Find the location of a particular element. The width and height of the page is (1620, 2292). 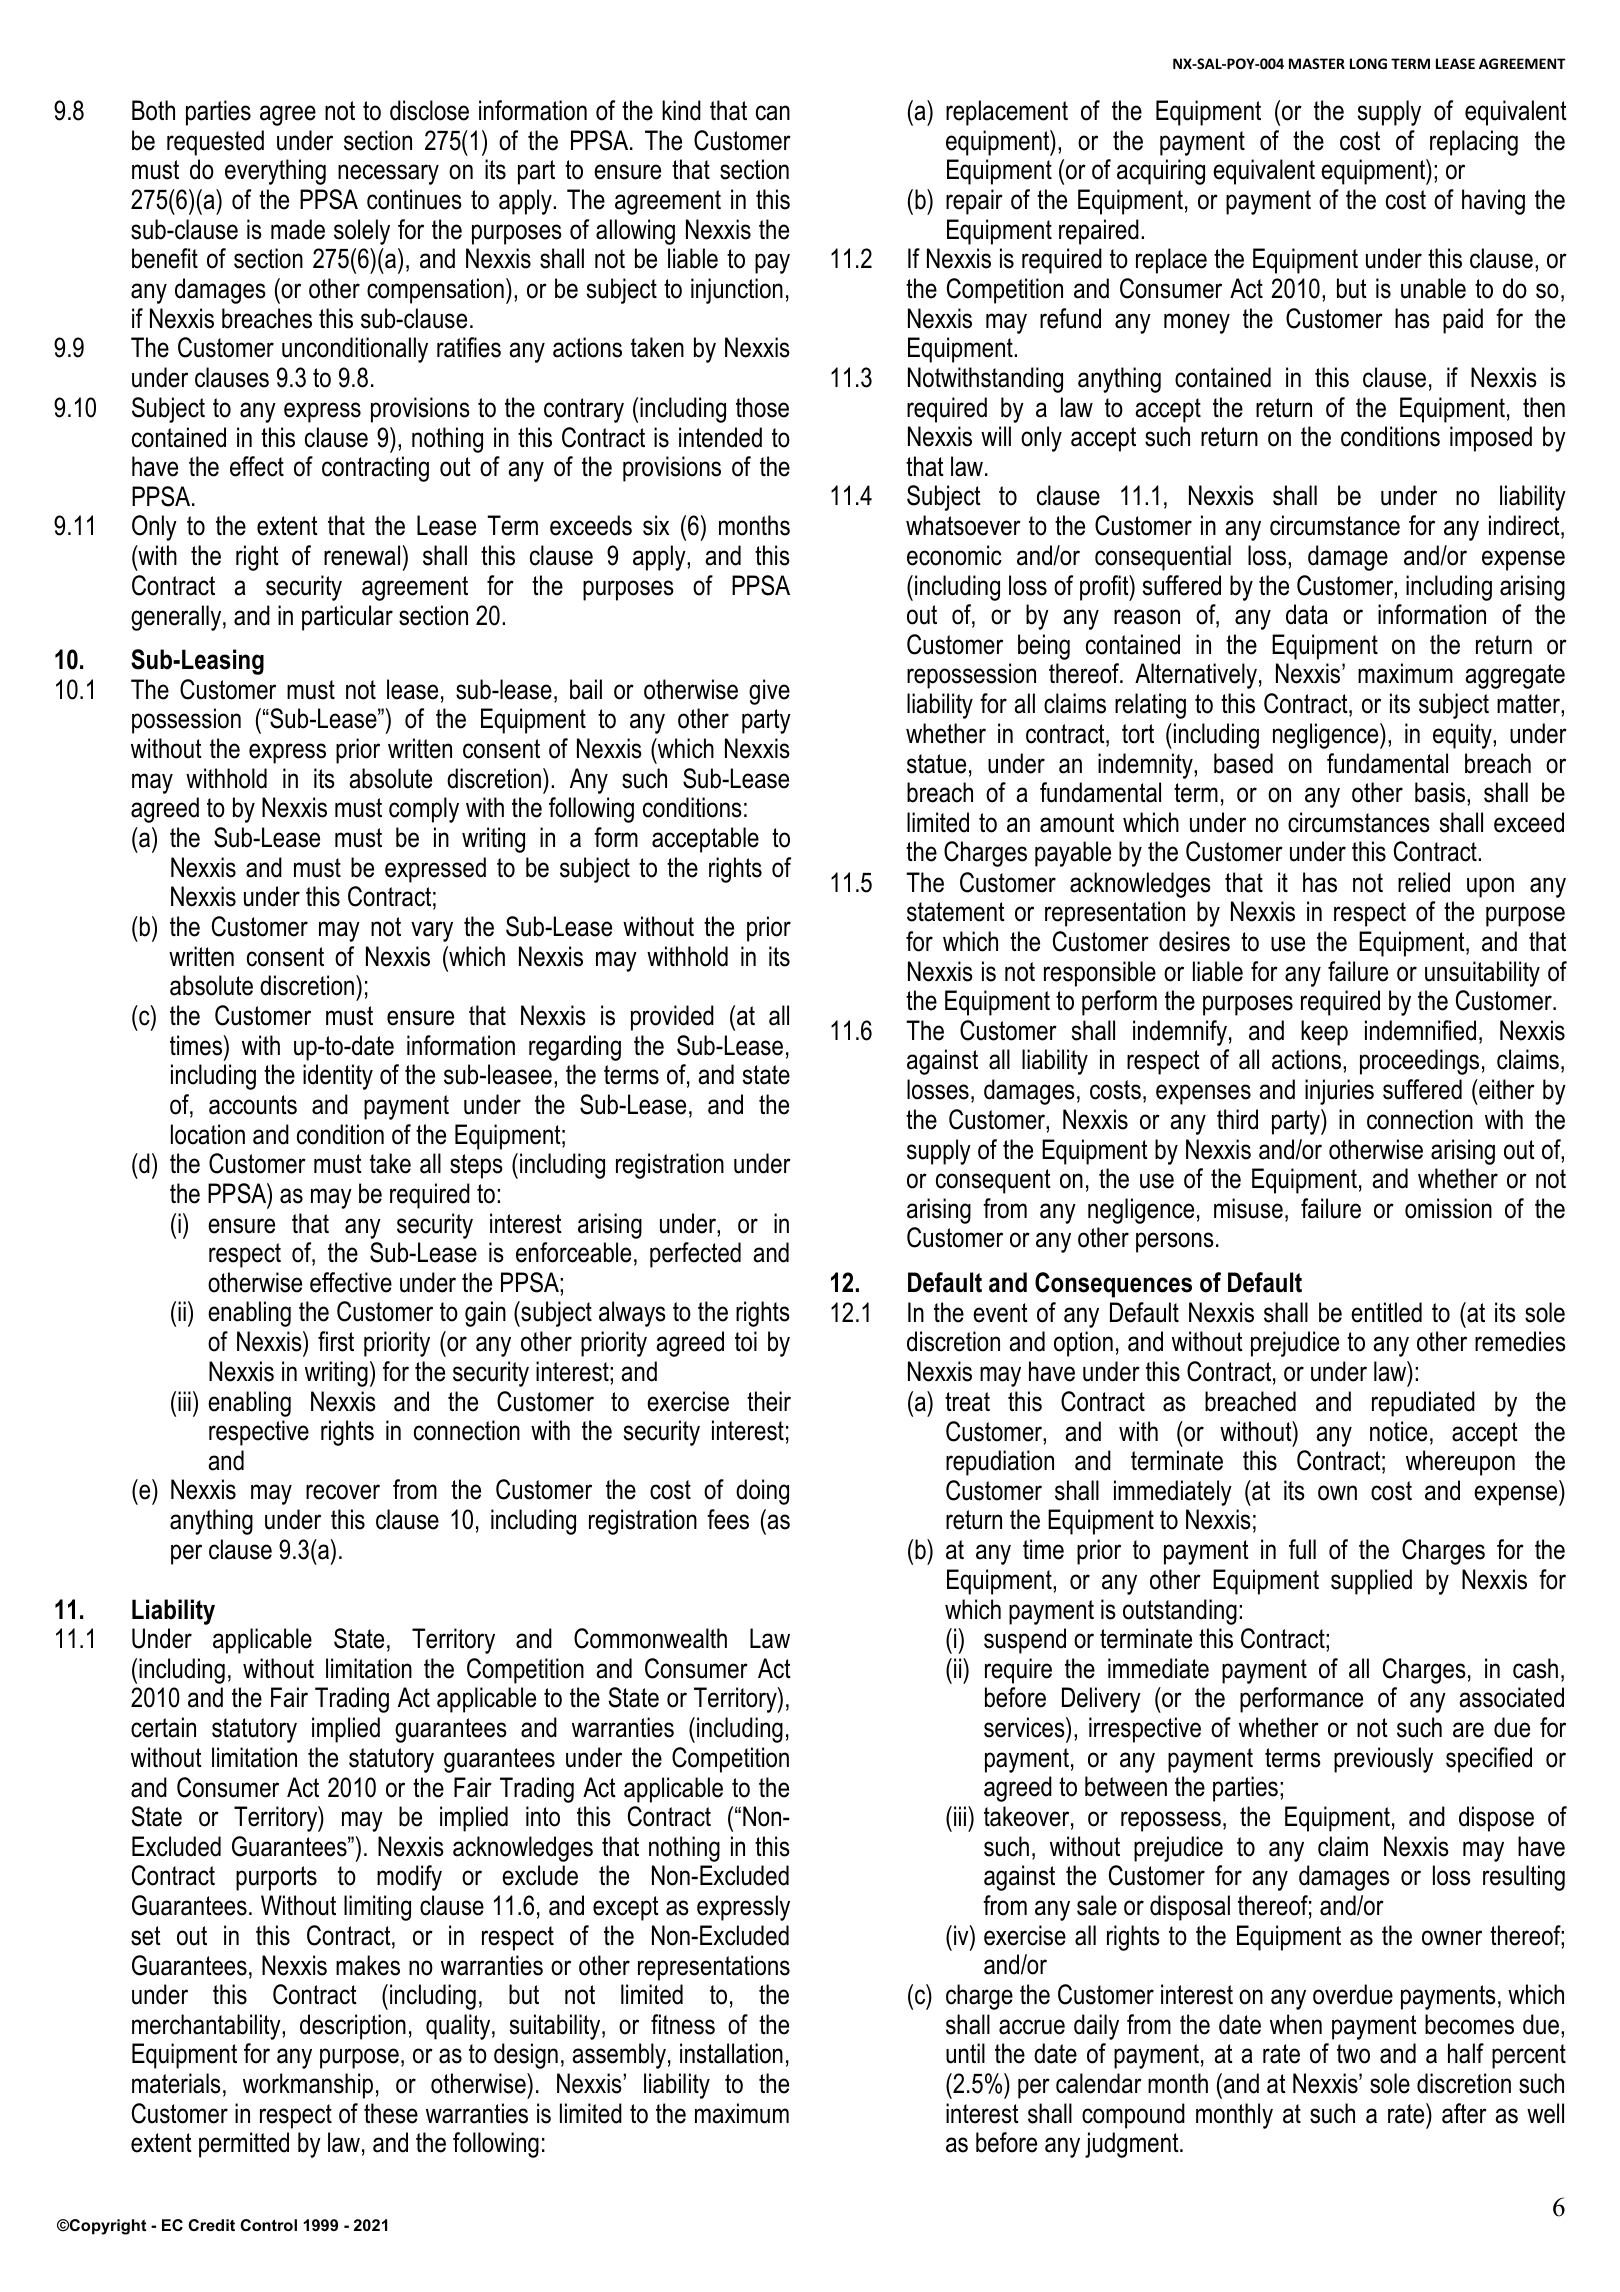

permitted is located at coordinates (244, 2145).
